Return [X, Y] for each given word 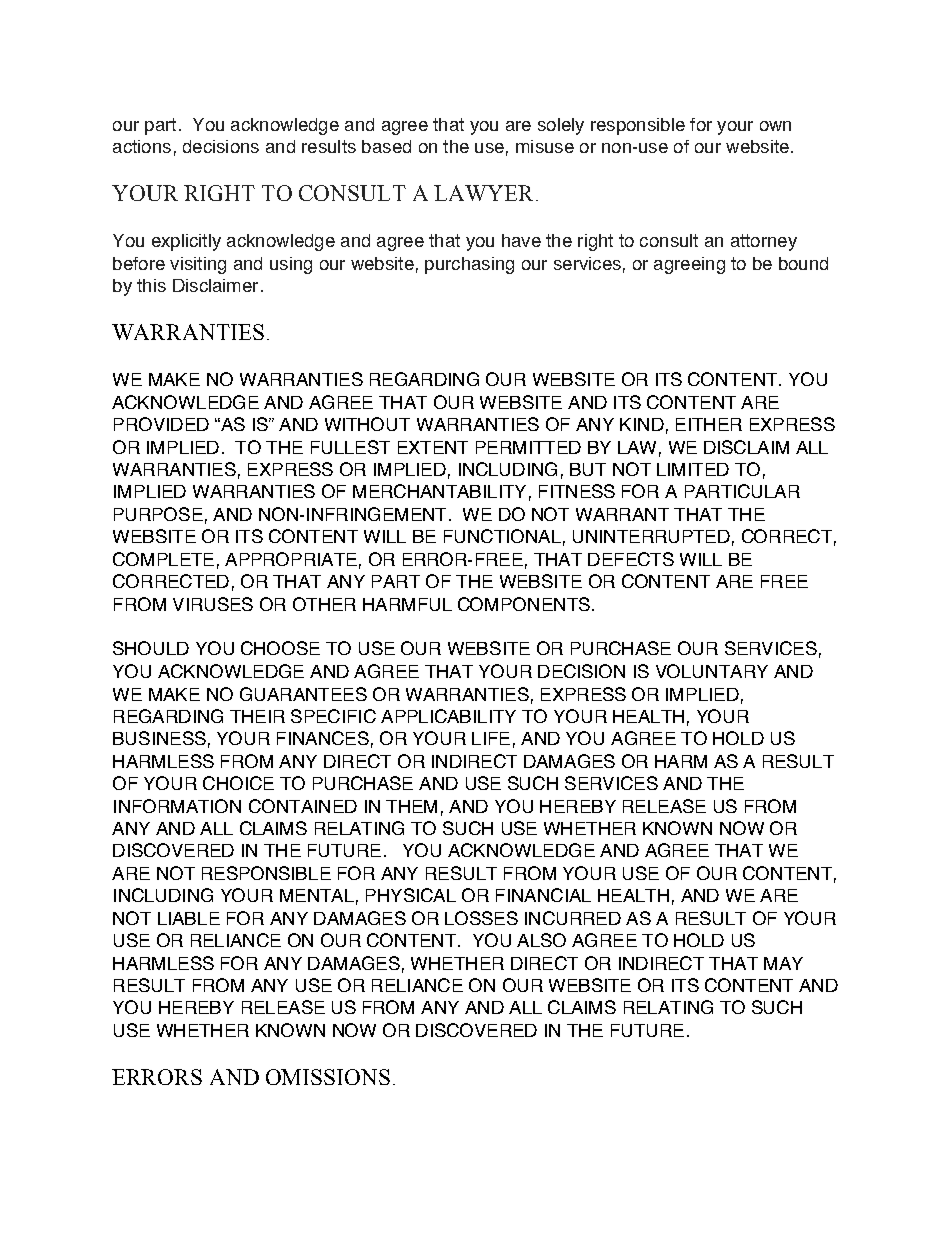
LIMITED [693, 469]
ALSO [541, 940]
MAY [783, 963]
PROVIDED [161, 424]
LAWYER [485, 193]
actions [142, 146]
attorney [764, 242]
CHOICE [238, 783]
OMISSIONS [328, 1077]
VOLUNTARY [712, 671]
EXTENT [433, 447]
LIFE [491, 738]
